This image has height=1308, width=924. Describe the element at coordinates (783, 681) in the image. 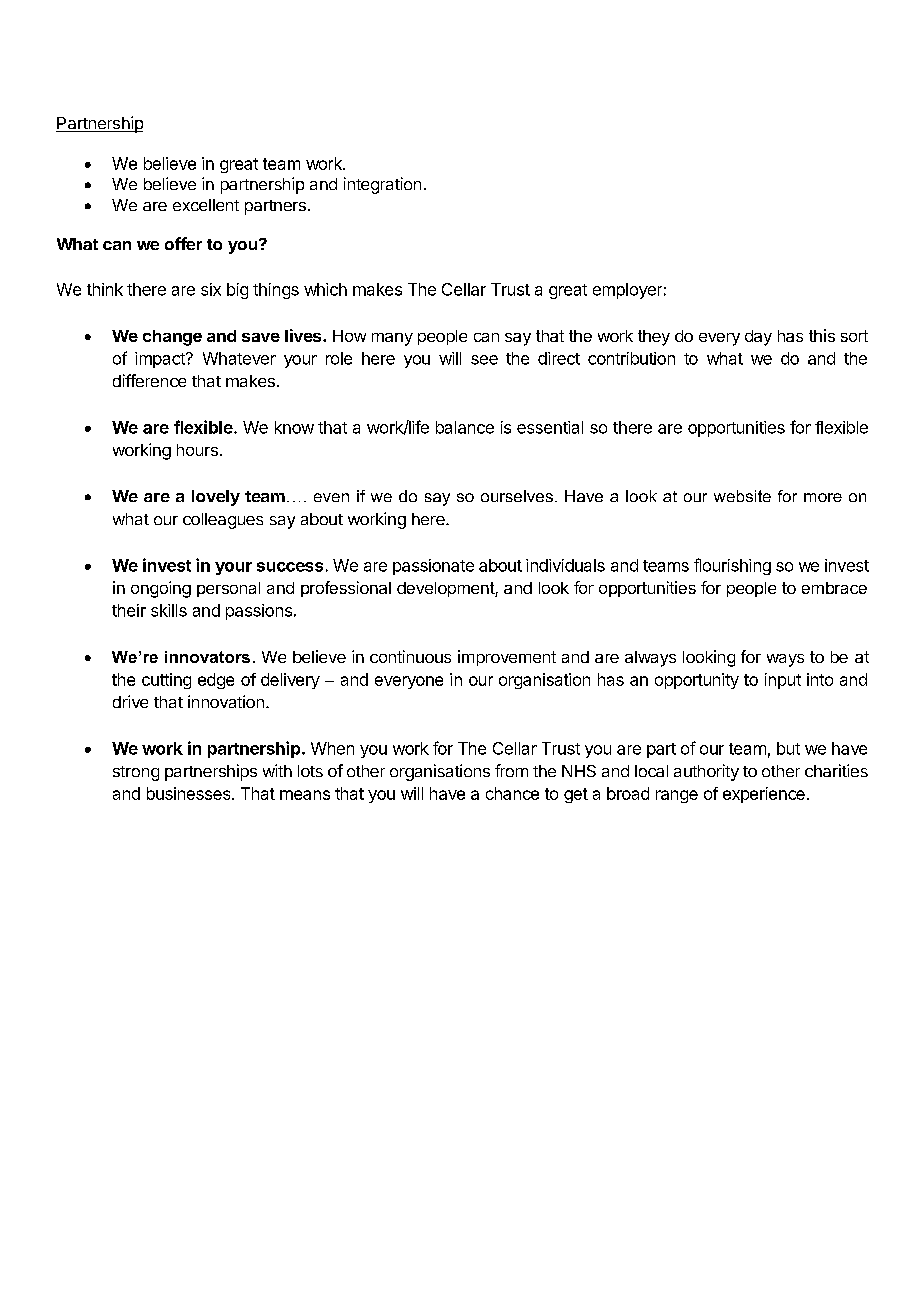

I see `input` at that location.
